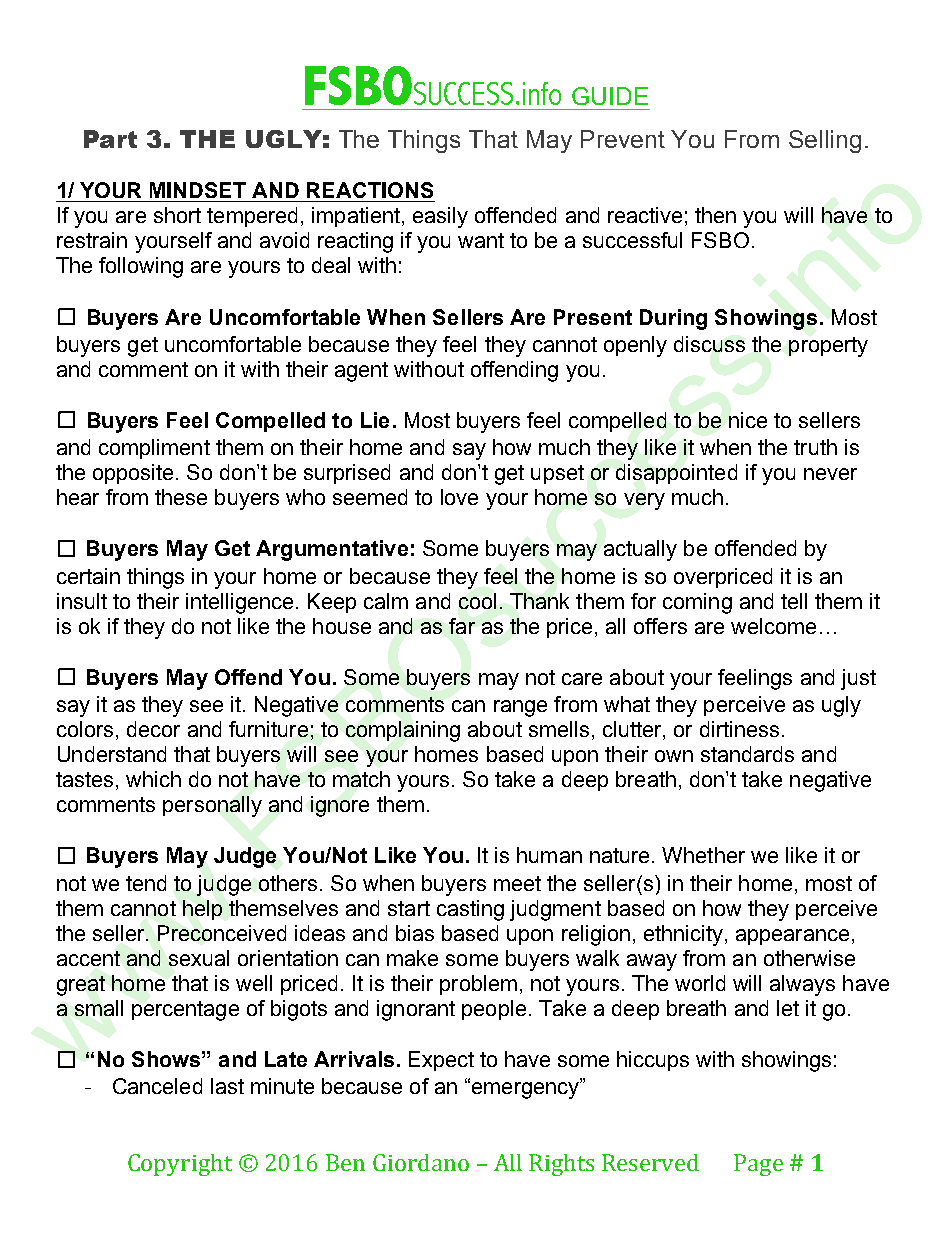  Describe the element at coordinates (82, 601) in the page. I see `insult` at that location.
